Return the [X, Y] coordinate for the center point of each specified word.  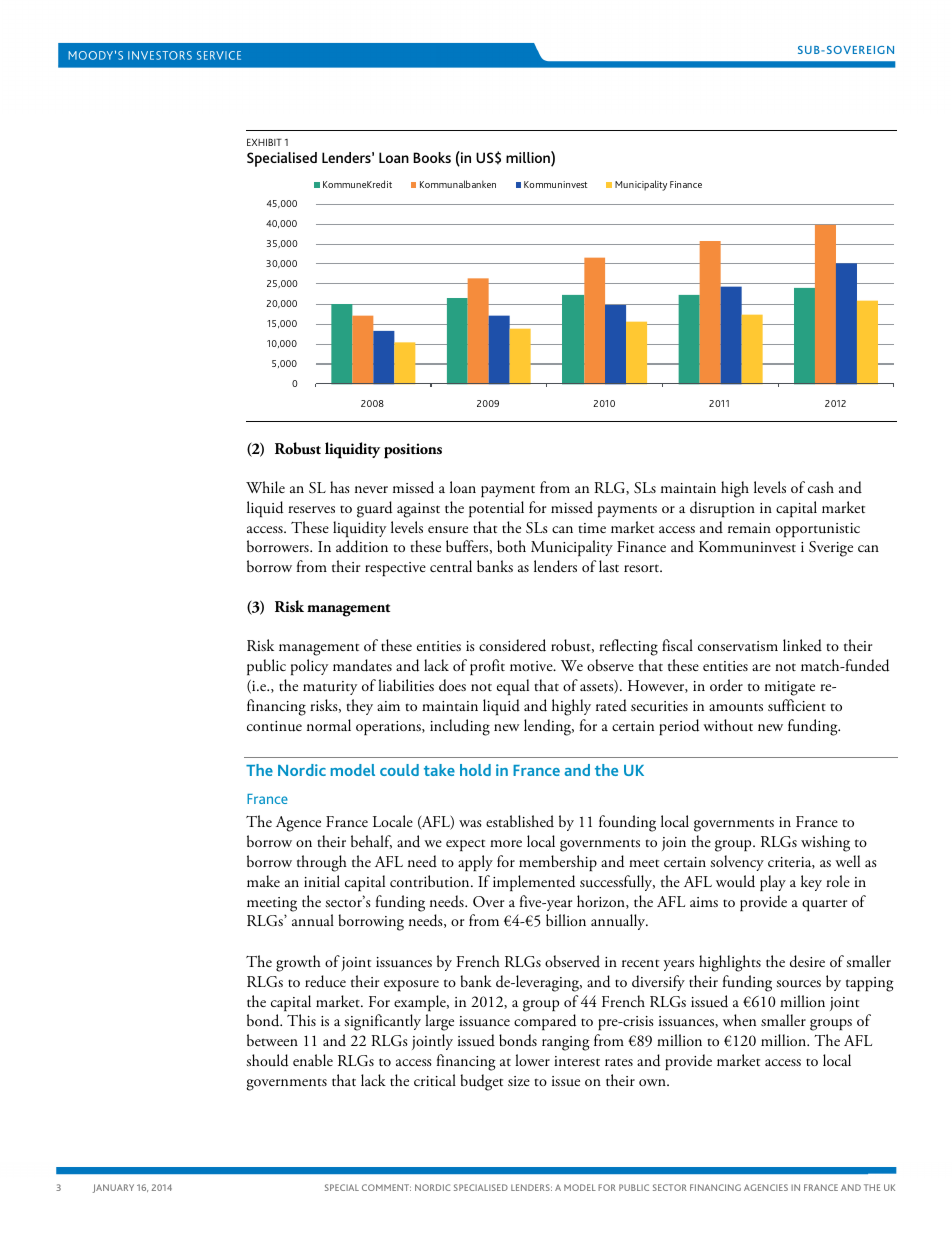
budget [481, 1082]
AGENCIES [766, 1187]
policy [309, 667]
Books [432, 157]
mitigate [790, 688]
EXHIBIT [264, 142]
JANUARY [113, 1188]
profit [487, 667]
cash [821, 487]
